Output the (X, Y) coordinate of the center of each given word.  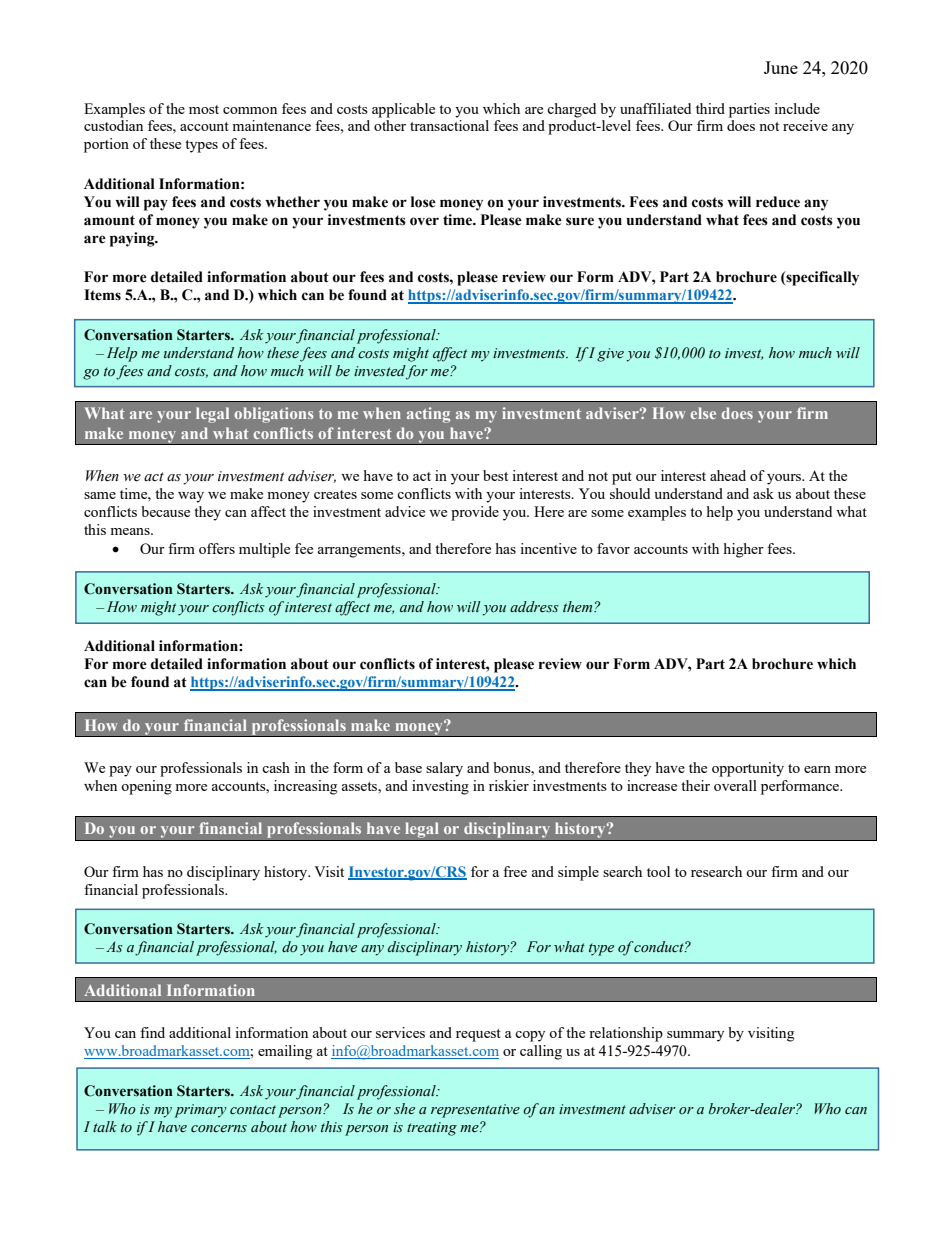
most (204, 109)
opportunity (748, 769)
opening (146, 787)
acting (428, 415)
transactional (449, 125)
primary (200, 1111)
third (710, 108)
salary (444, 769)
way (191, 497)
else (703, 413)
